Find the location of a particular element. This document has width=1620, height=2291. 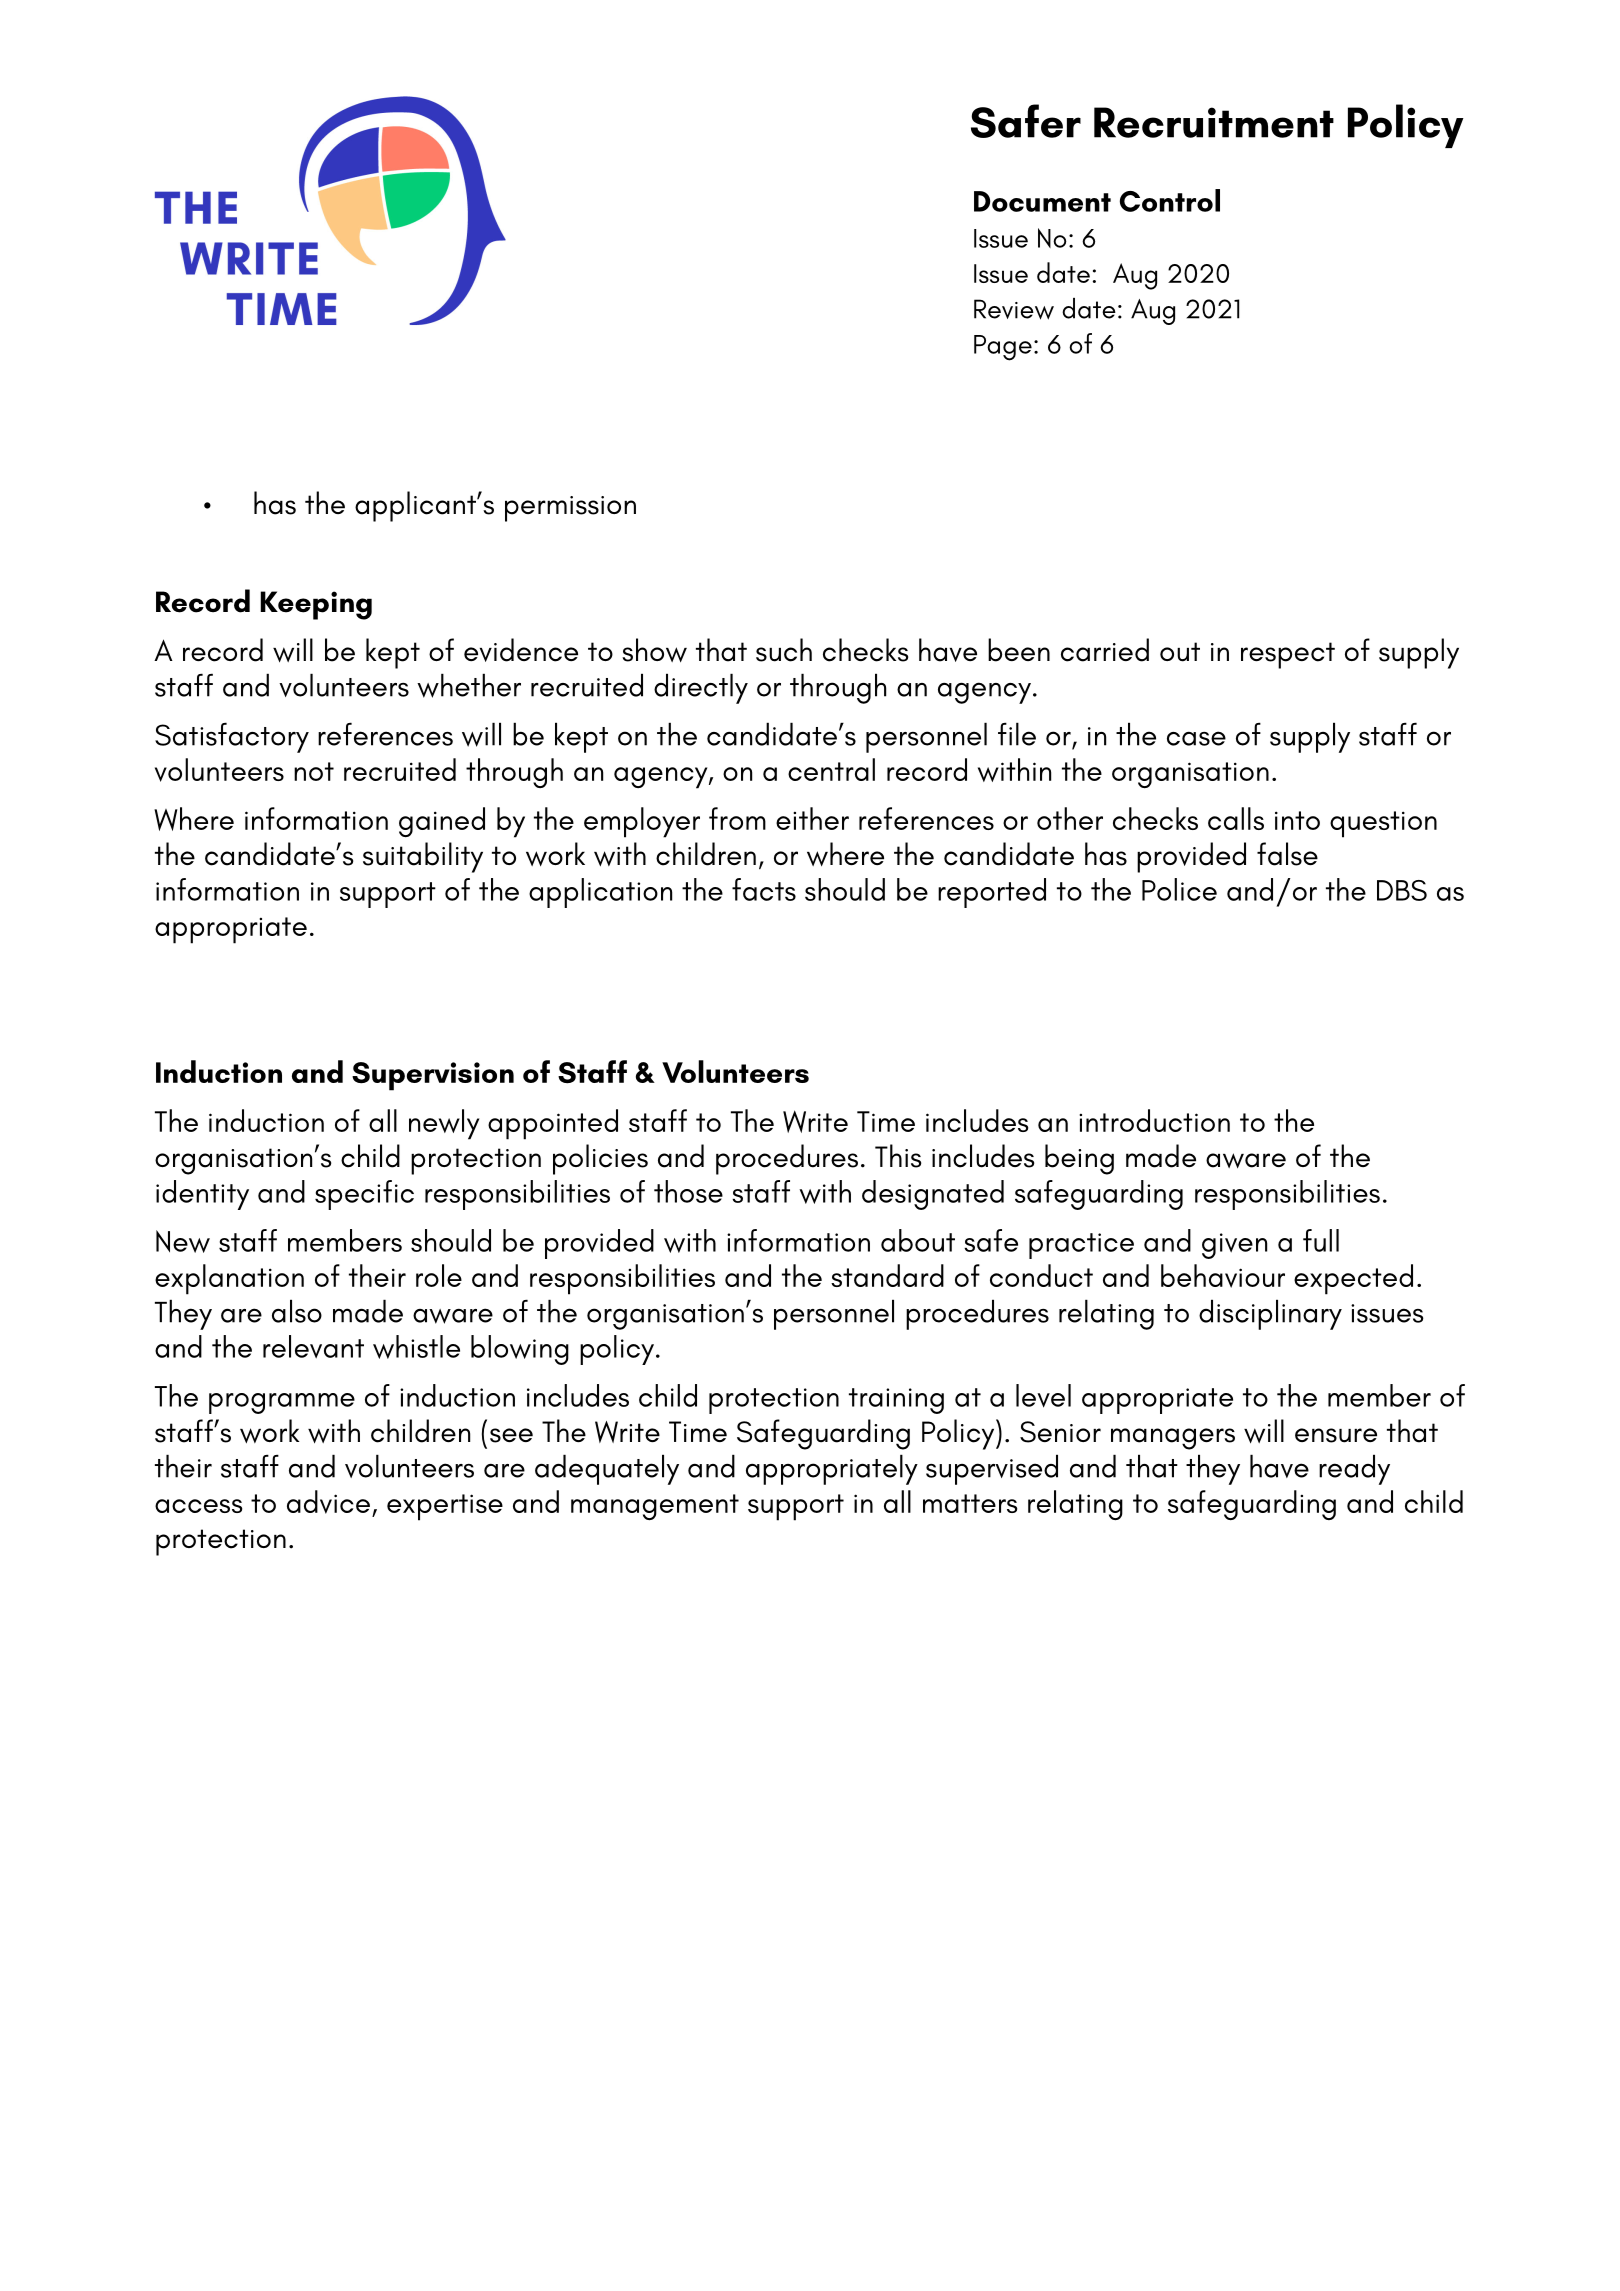

ensure is located at coordinates (1336, 1435).
